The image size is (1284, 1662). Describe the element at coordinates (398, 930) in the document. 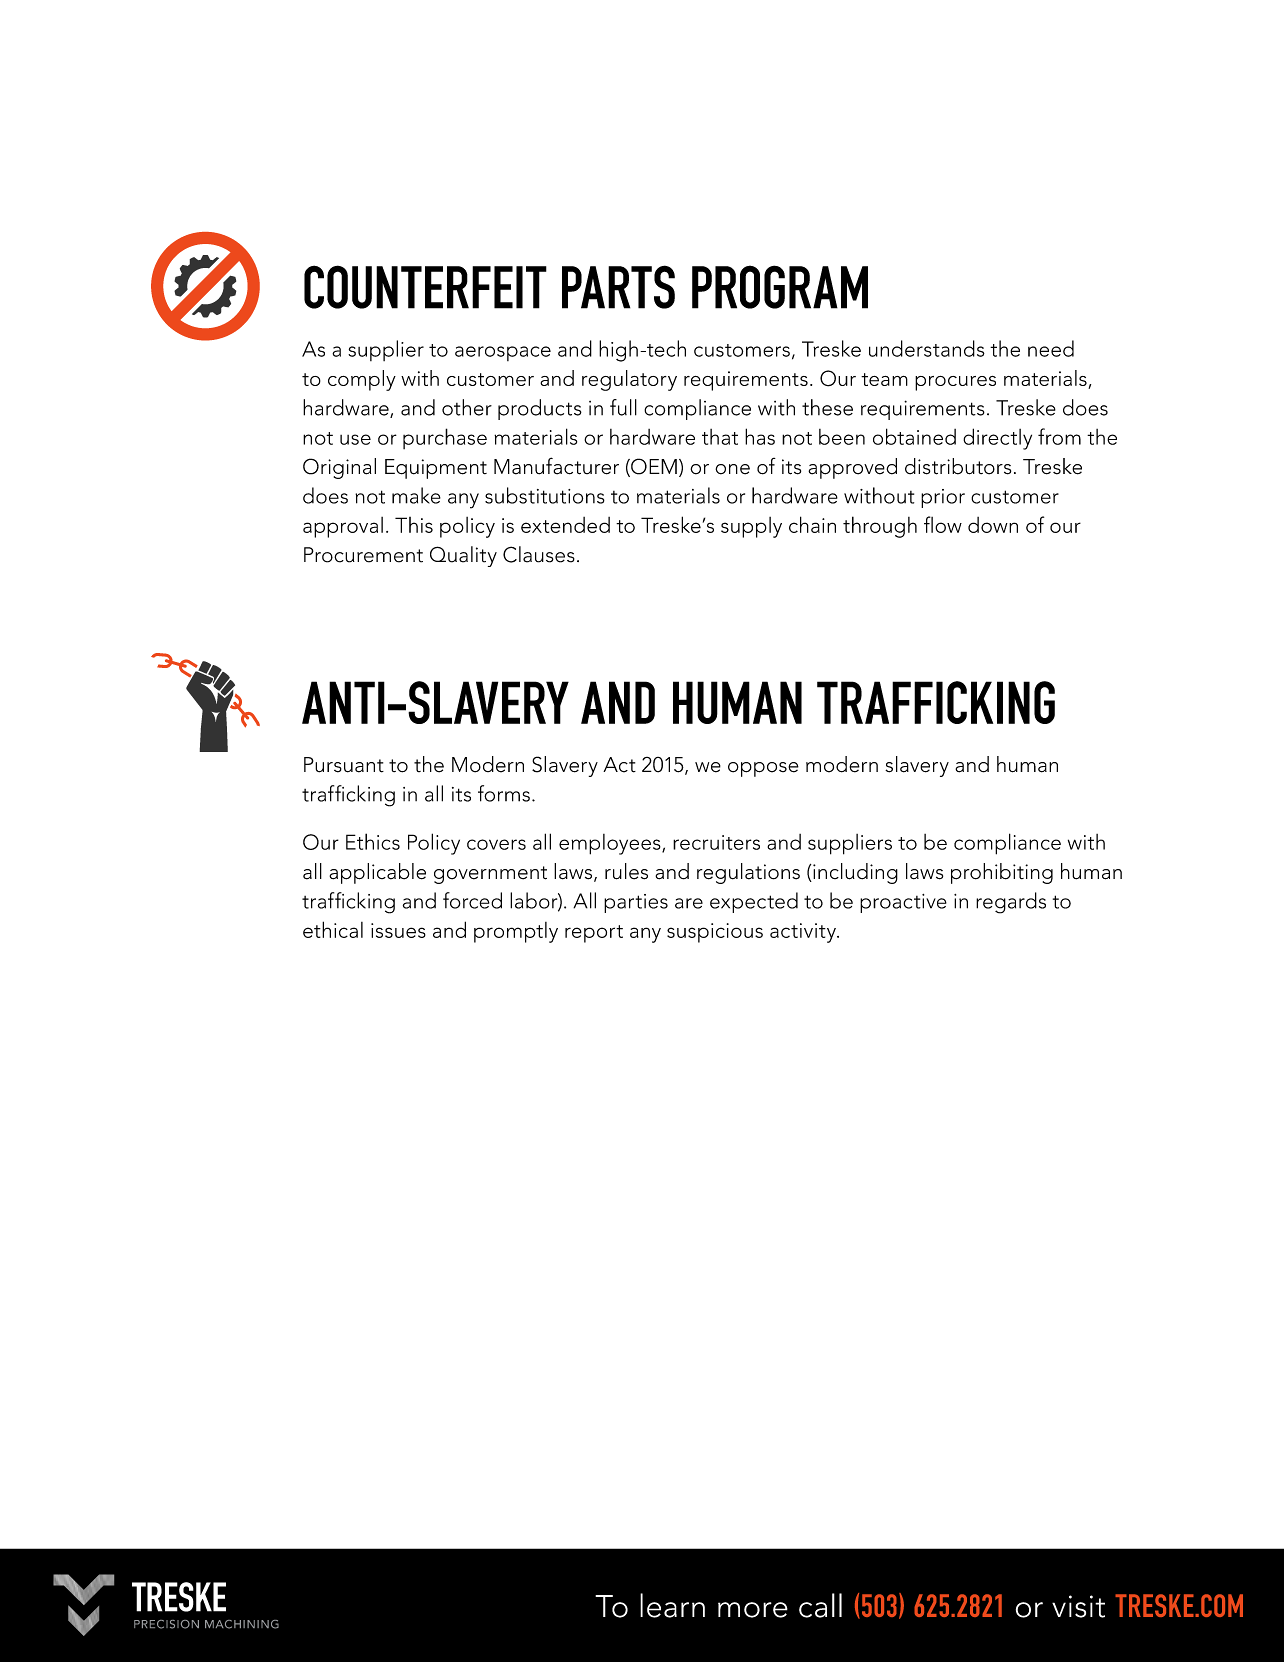

I see `issues` at that location.
